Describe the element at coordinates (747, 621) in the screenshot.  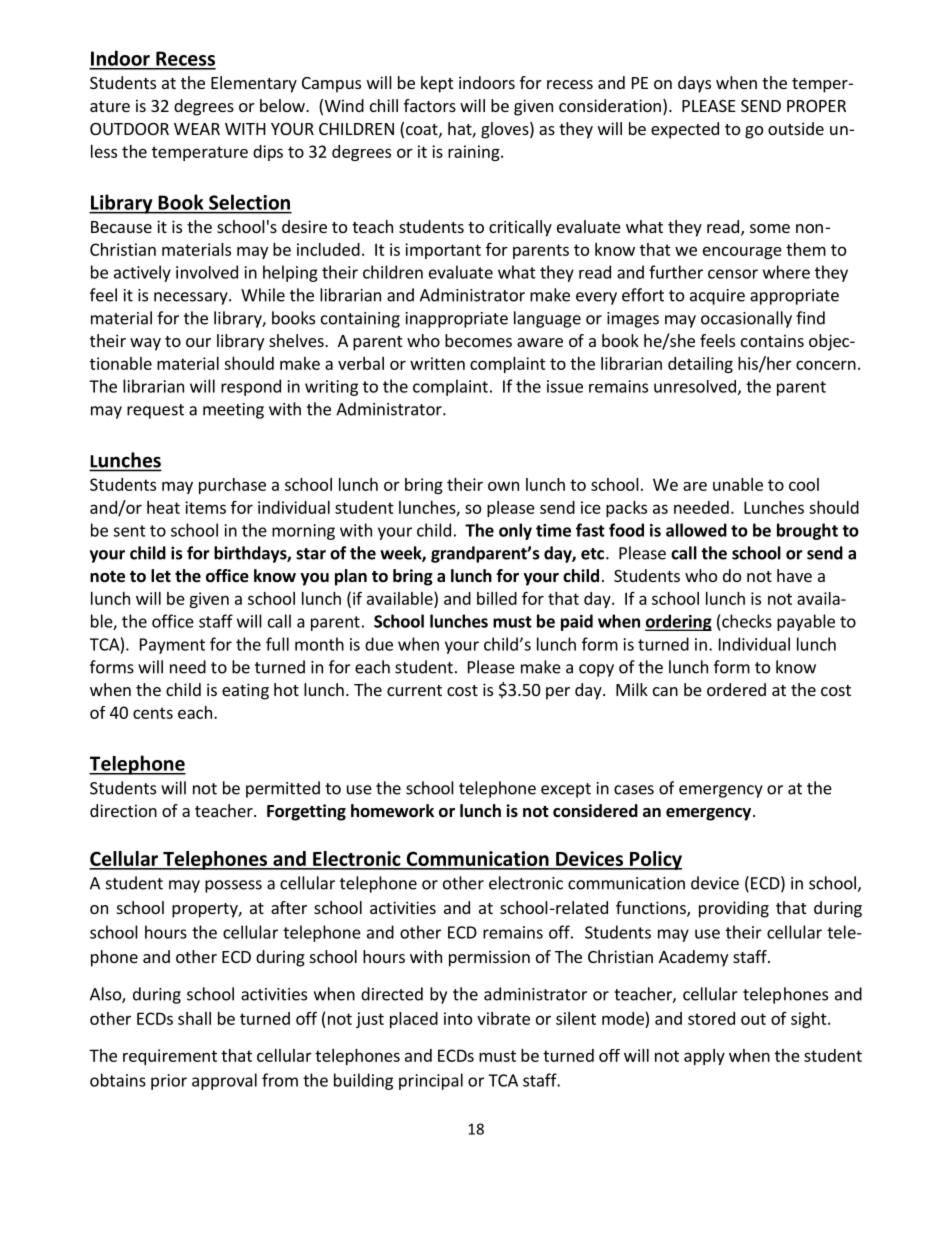
I see `checks` at that location.
